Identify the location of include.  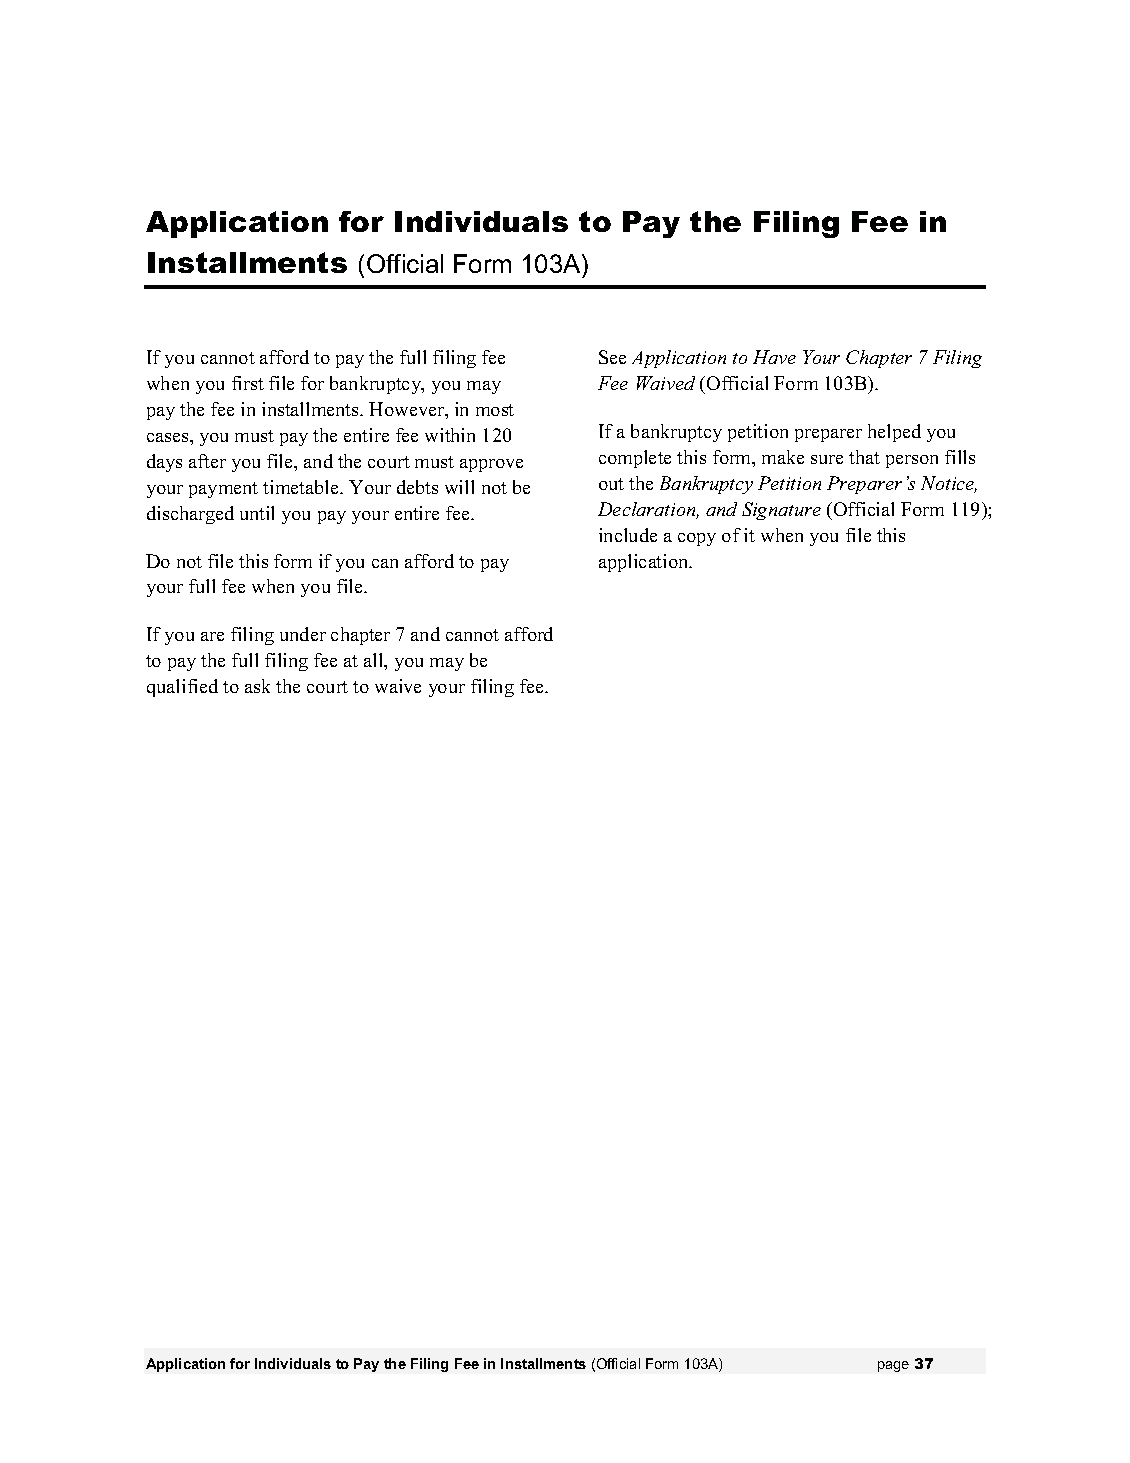
(628, 535).
